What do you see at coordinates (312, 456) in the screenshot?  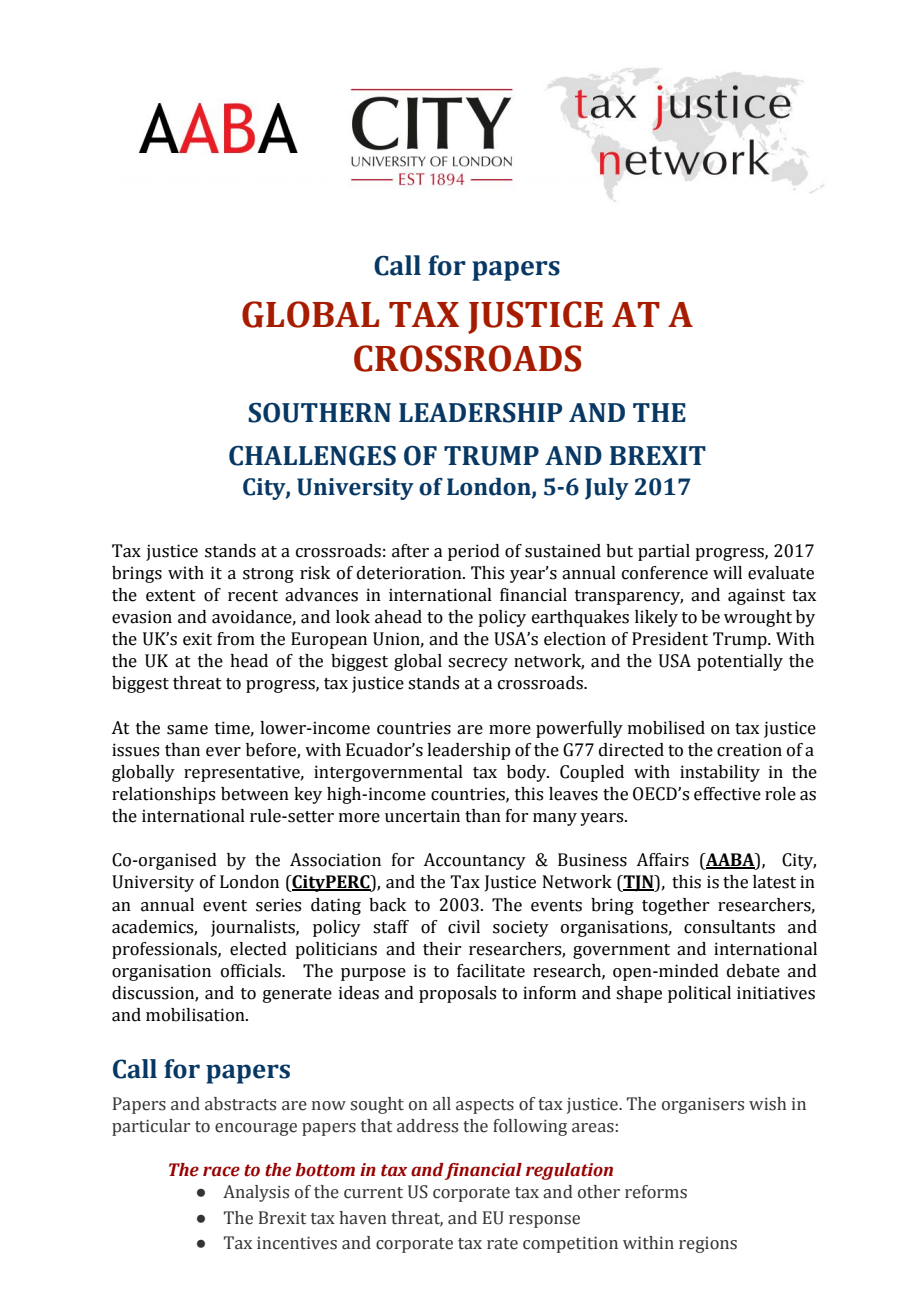 I see `CHALLENGES` at bounding box center [312, 456].
